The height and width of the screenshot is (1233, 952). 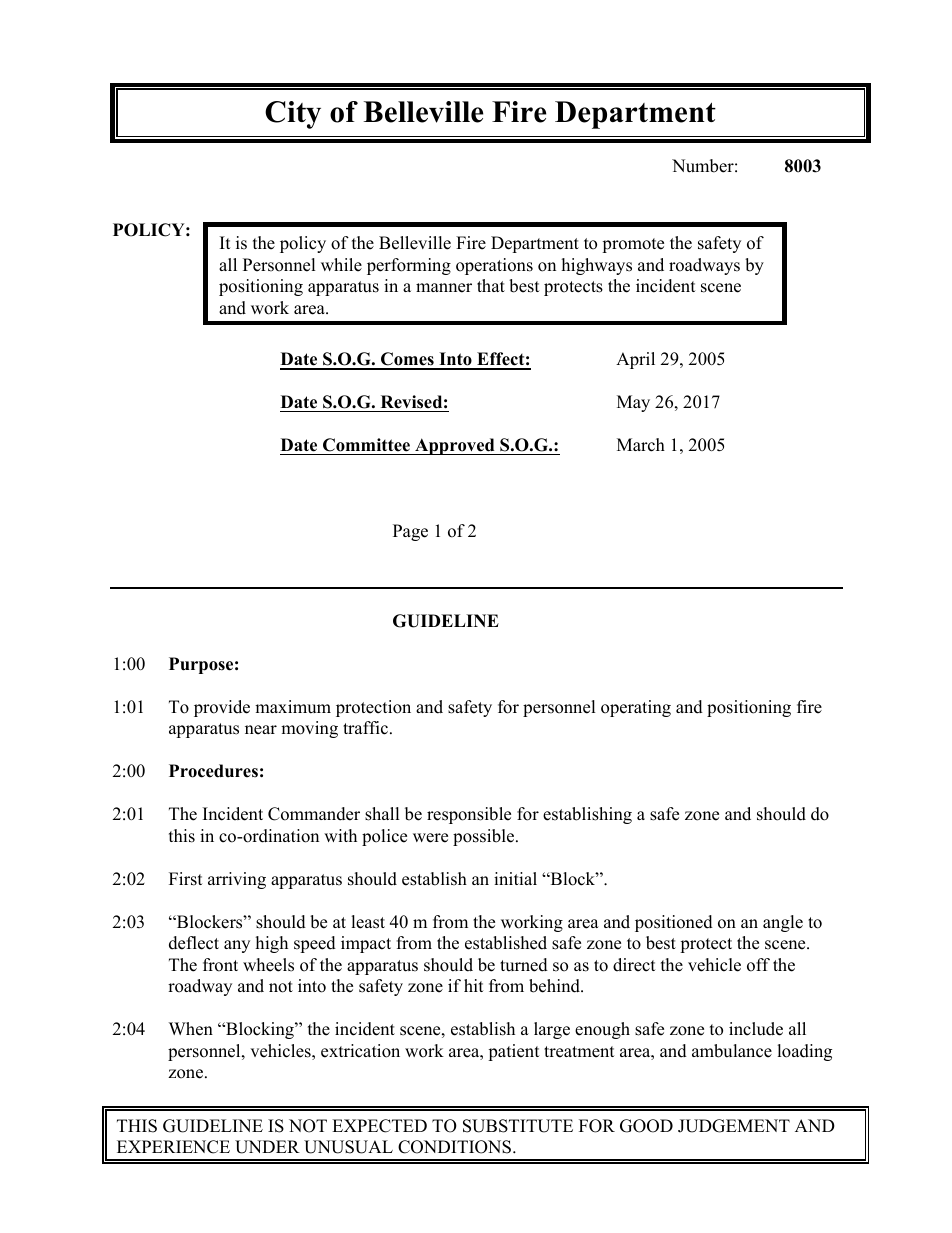 What do you see at coordinates (293, 115) in the screenshot?
I see `City` at bounding box center [293, 115].
